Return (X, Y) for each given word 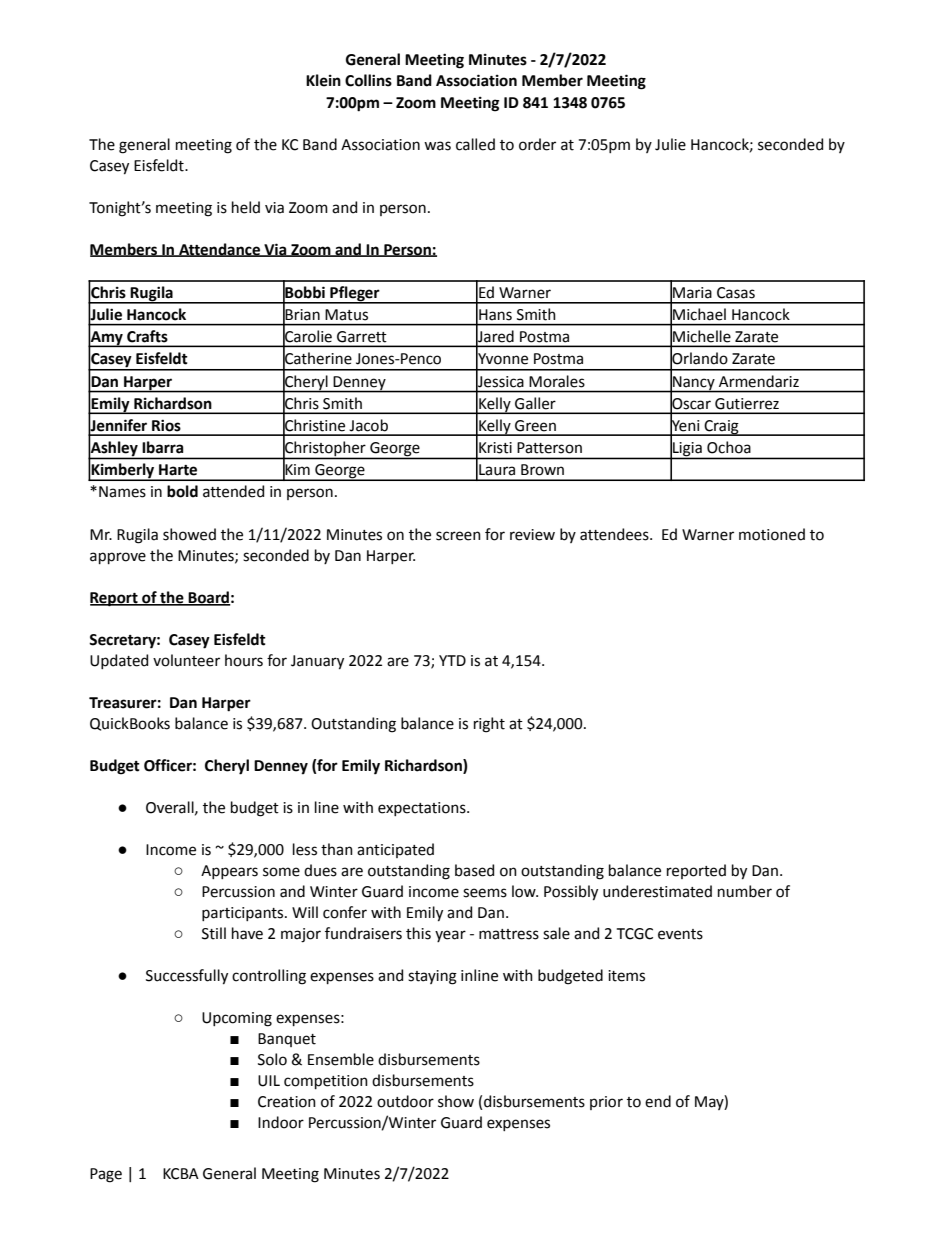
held (246, 207)
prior (606, 1103)
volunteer (186, 660)
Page (106, 1175)
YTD (452, 660)
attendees (615, 534)
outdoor (405, 1101)
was (437, 146)
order (537, 144)
